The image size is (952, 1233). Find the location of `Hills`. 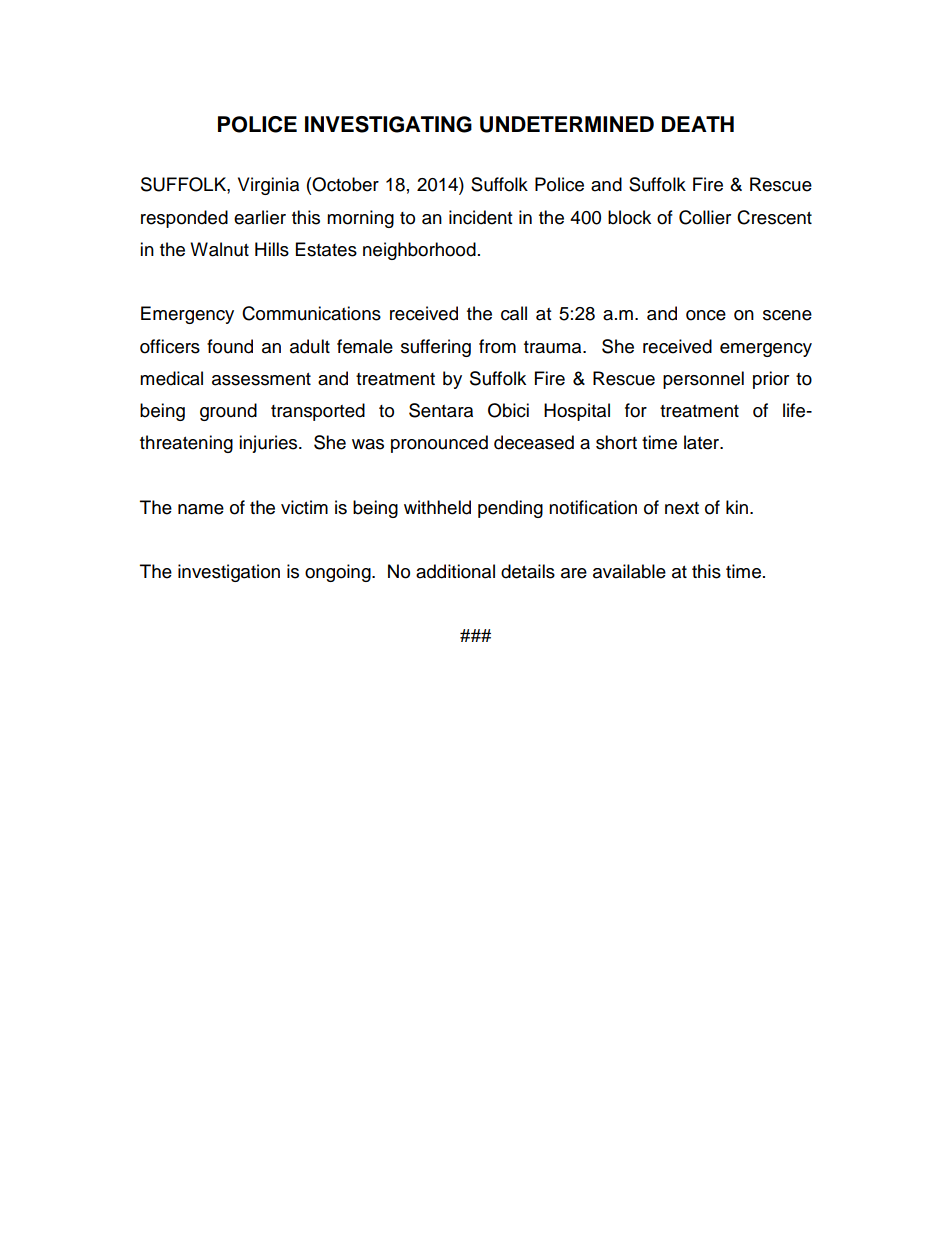

Hills is located at coordinates (272, 249).
